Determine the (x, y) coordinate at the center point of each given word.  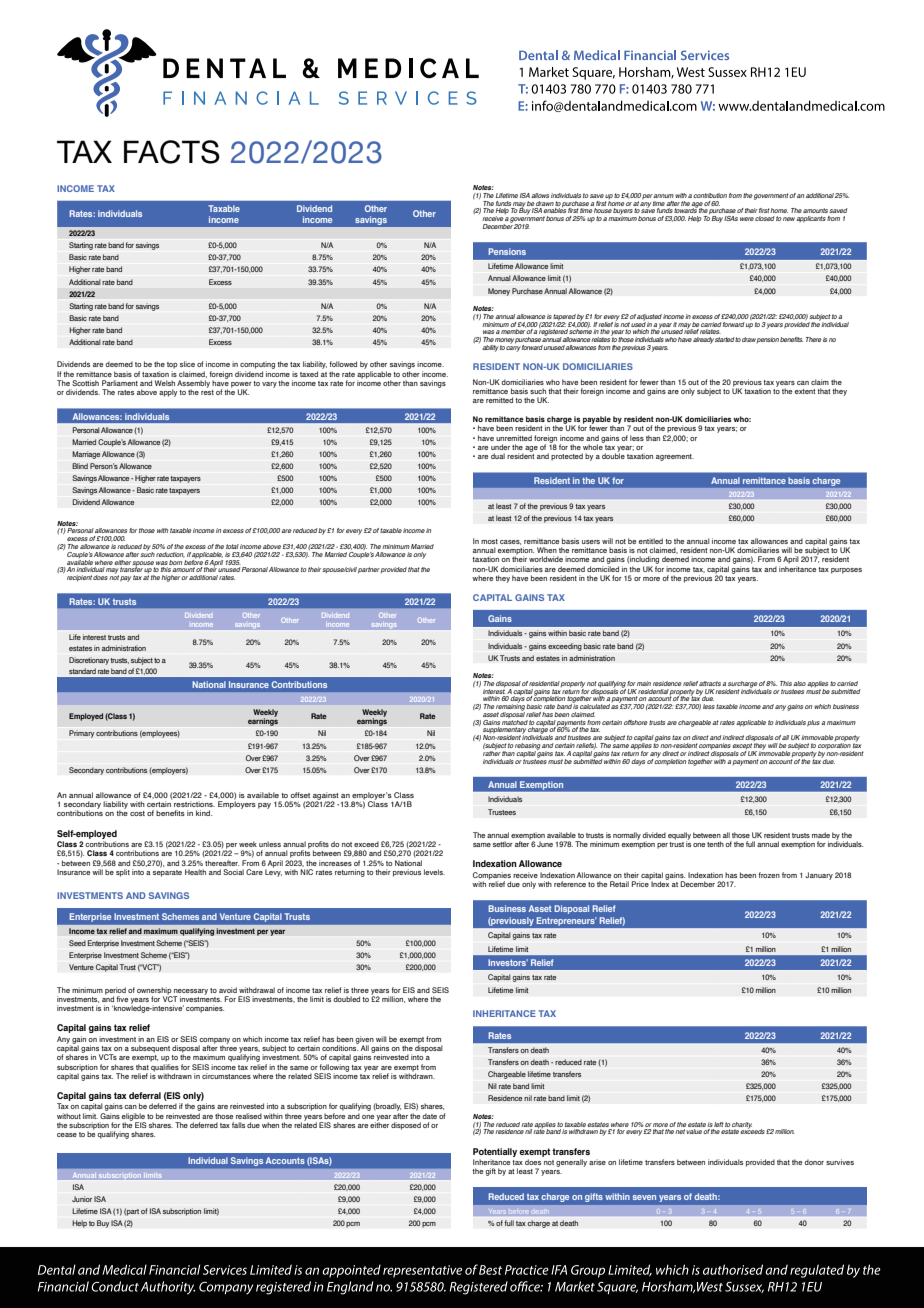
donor (814, 1162)
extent (805, 391)
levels (434, 872)
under (500, 447)
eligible (134, 1118)
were (747, 219)
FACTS (172, 152)
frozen (769, 875)
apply (168, 393)
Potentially (495, 1152)
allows (540, 195)
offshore (636, 722)
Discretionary (90, 661)
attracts (710, 683)
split (123, 873)
